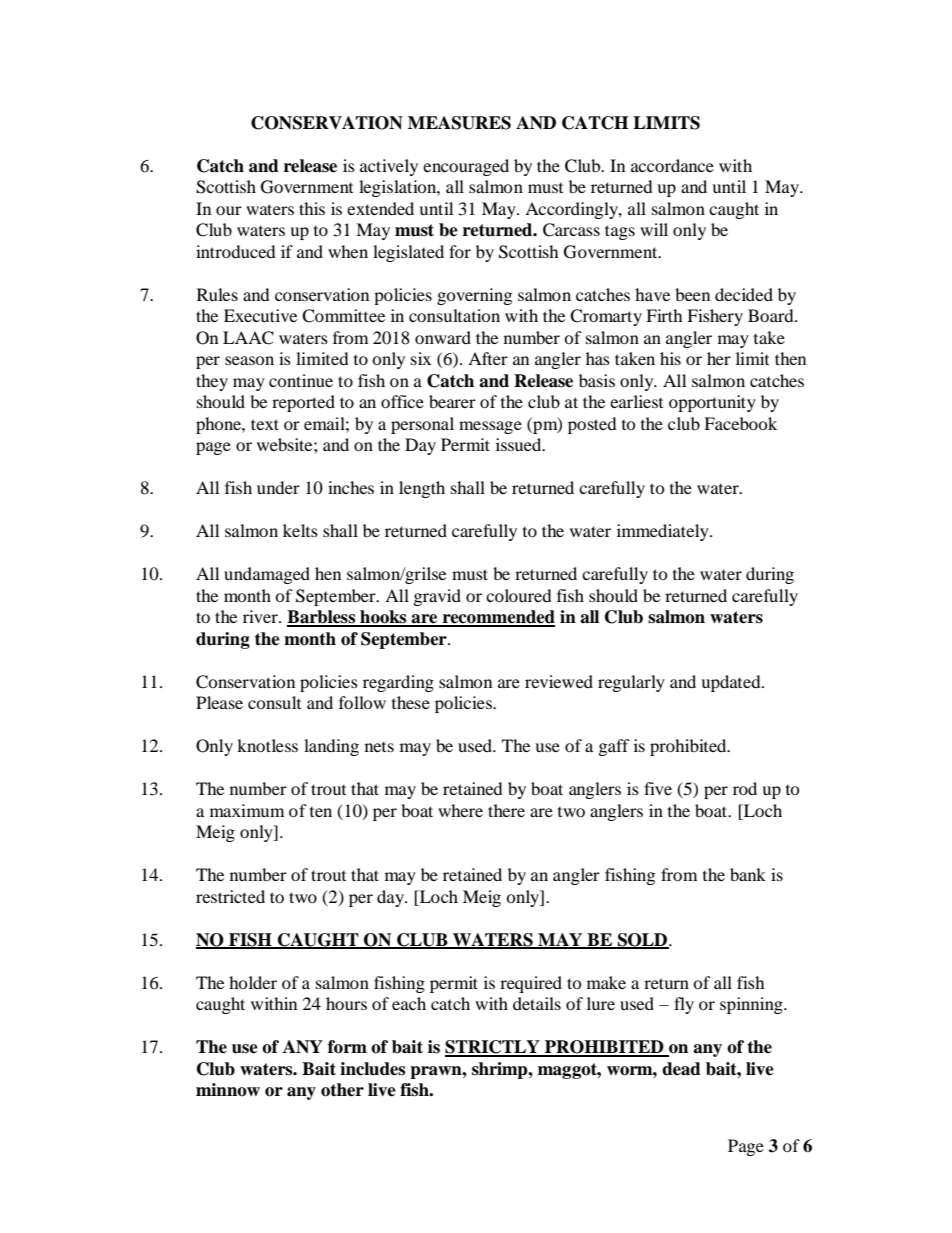 The width and height of the document is (952, 1233). What do you see at coordinates (228, 1090) in the document?
I see `minnow` at bounding box center [228, 1090].
